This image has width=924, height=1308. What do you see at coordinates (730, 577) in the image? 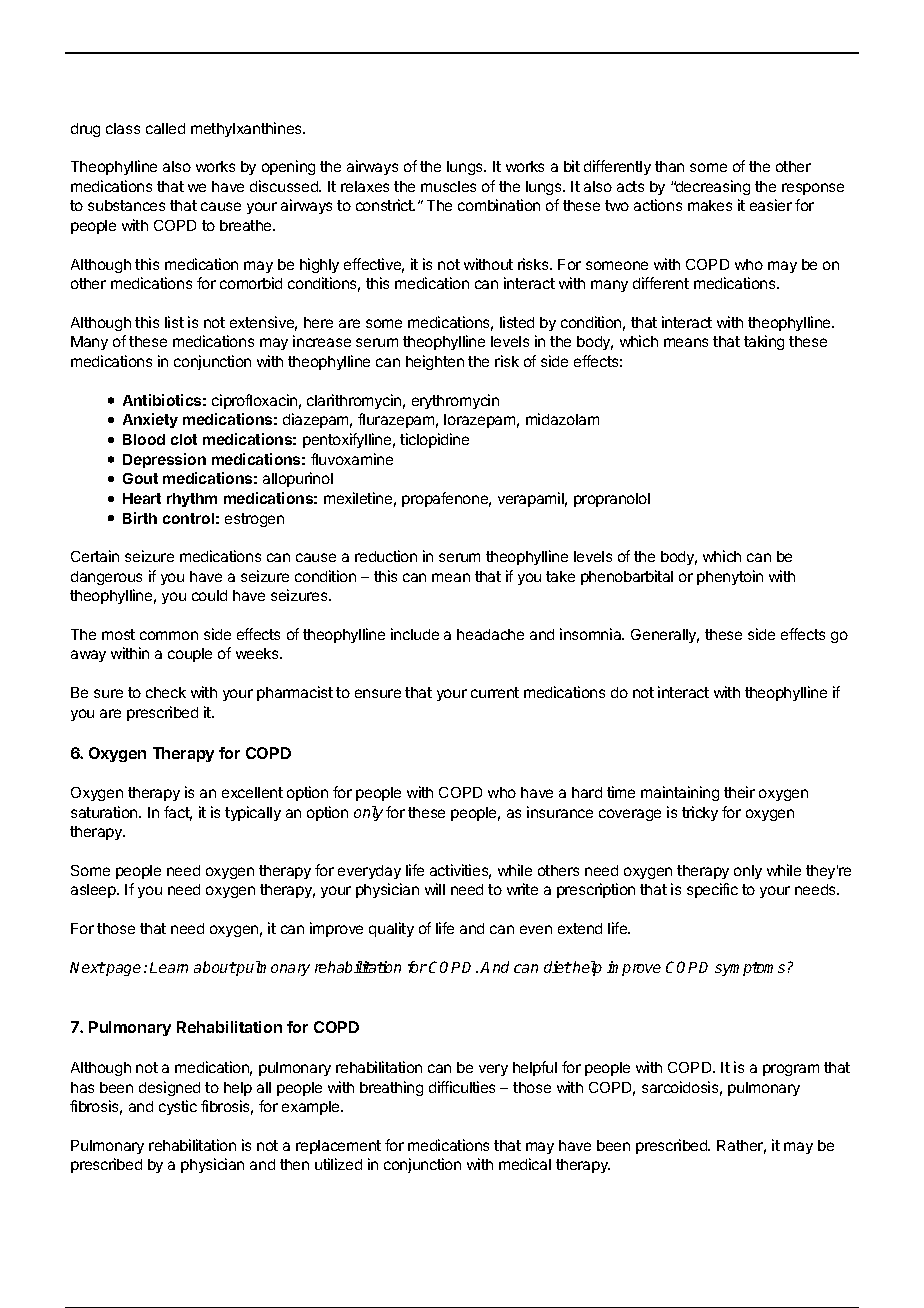
I see `phenytoin` at bounding box center [730, 577].
